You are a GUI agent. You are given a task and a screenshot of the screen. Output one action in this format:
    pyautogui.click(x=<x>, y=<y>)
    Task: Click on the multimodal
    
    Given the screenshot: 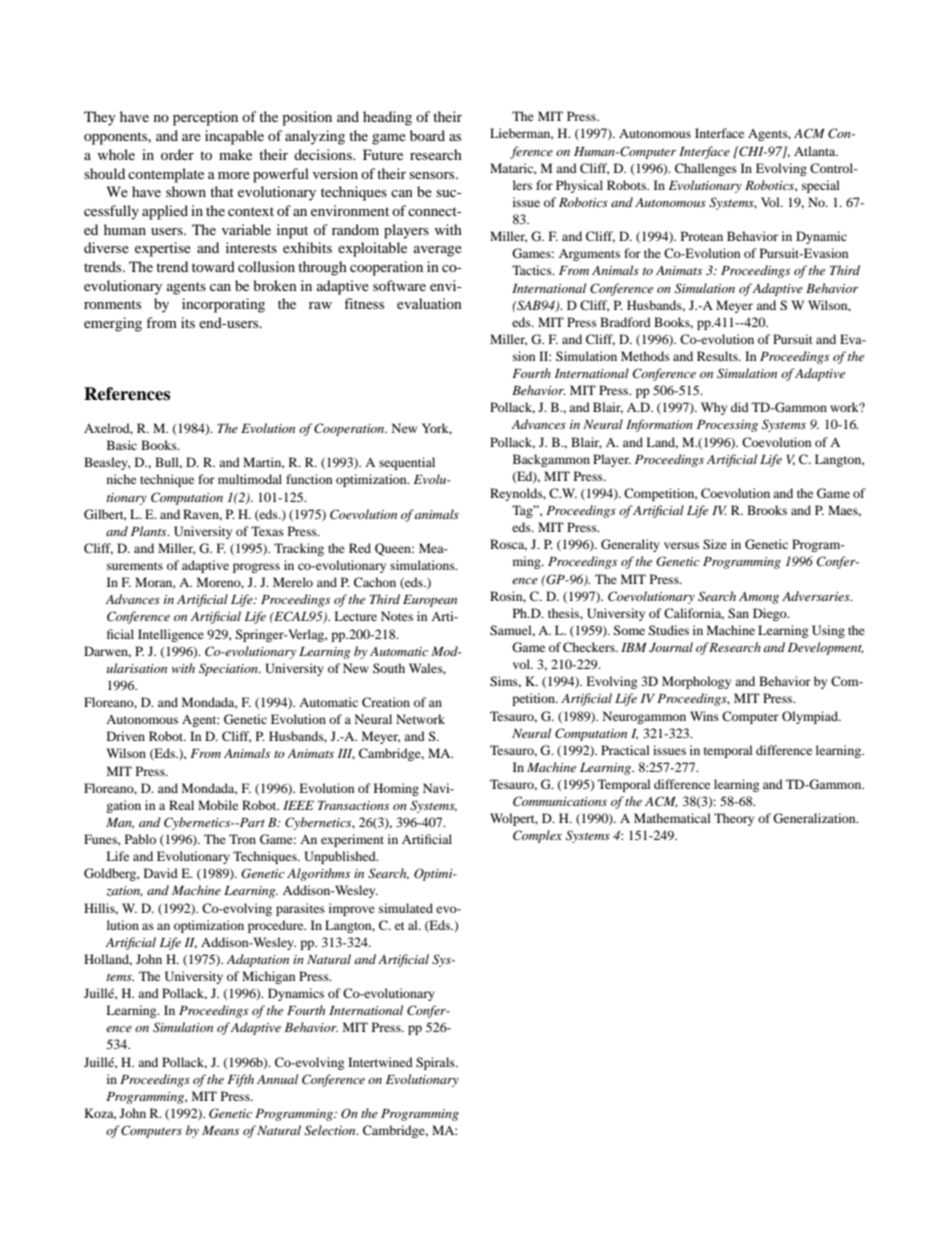 What is the action you would take?
    pyautogui.click(x=250, y=479)
